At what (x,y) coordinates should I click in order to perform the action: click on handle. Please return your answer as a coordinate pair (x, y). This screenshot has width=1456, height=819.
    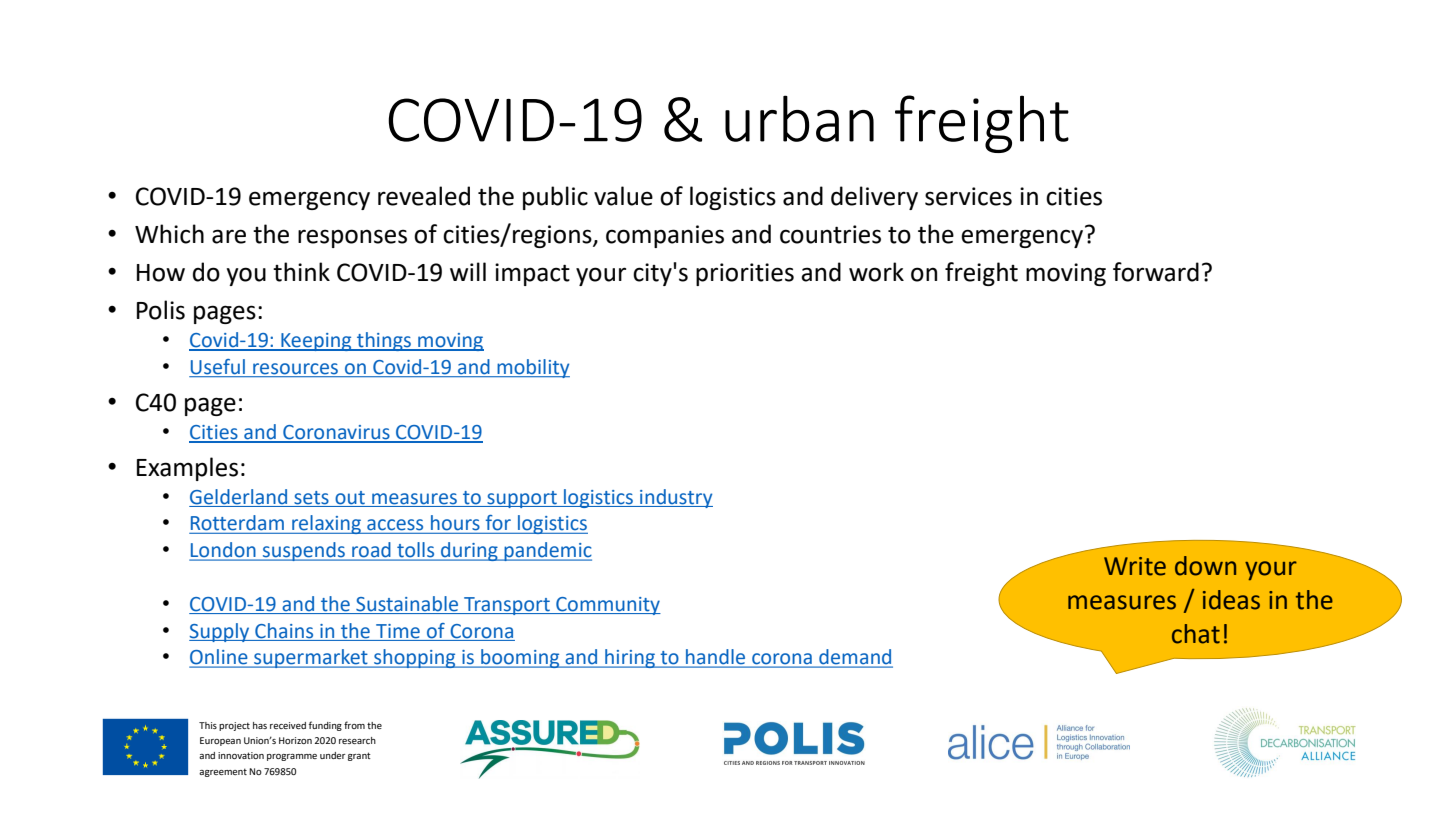
    Looking at the image, I should click on (716, 658).
